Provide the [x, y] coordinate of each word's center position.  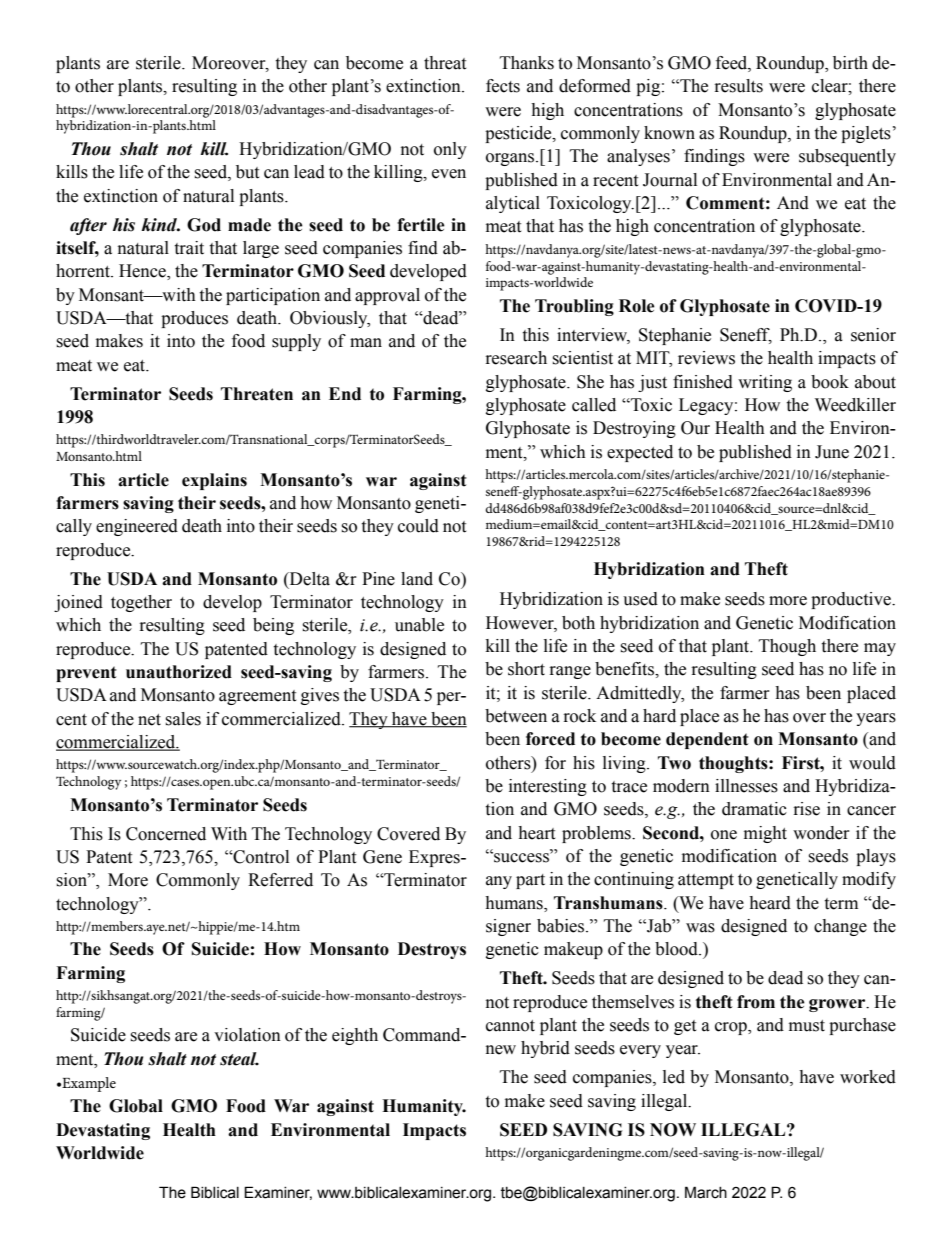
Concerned [166, 834]
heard [770, 903]
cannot [510, 1026]
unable [419, 625]
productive [852, 600]
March [706, 1192]
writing [765, 383]
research [516, 358]
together [141, 603]
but [247, 172]
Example [88, 1084]
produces [194, 319]
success [521, 857]
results [739, 86]
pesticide [519, 134]
